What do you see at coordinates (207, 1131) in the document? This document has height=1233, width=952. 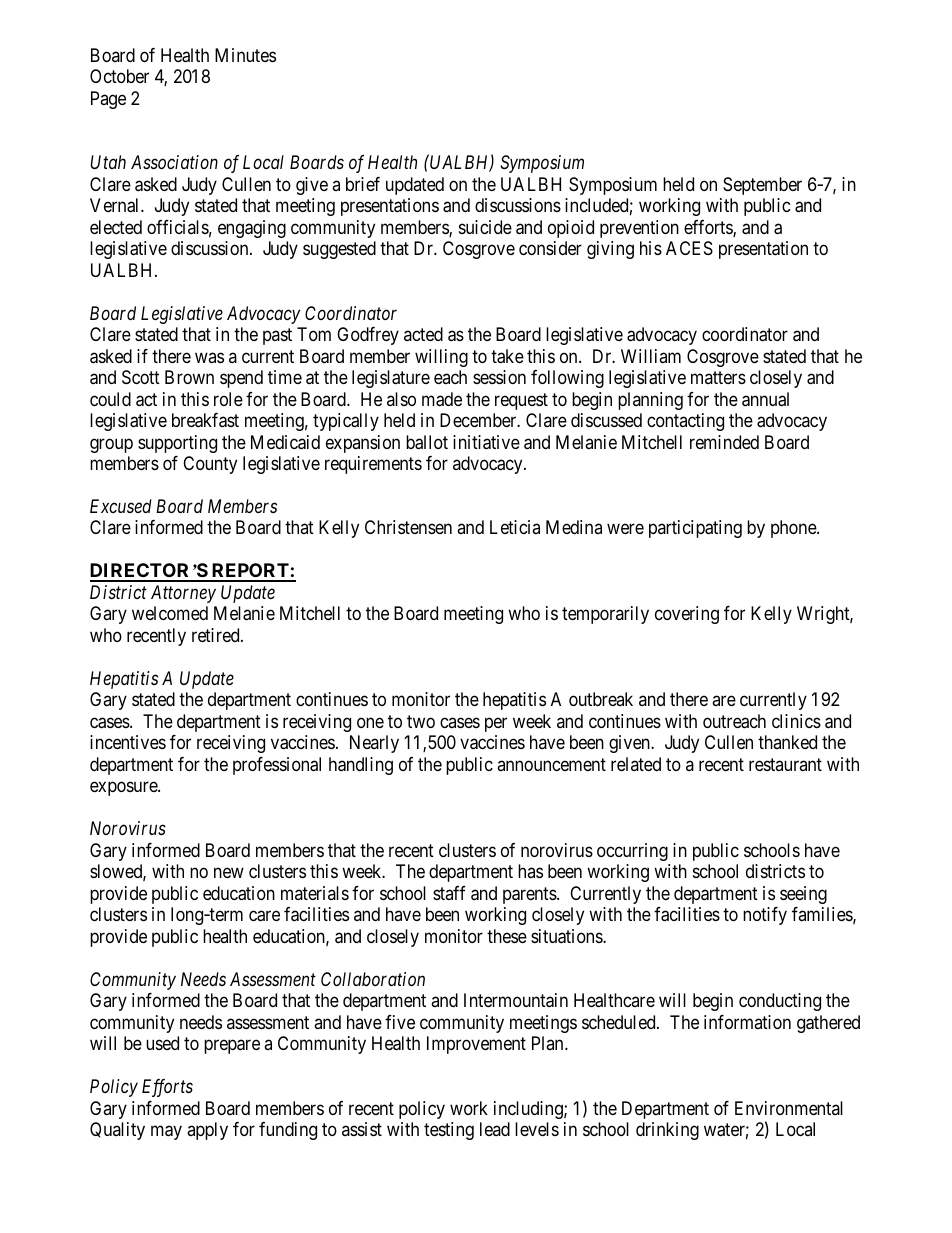 I see `apply` at bounding box center [207, 1131].
